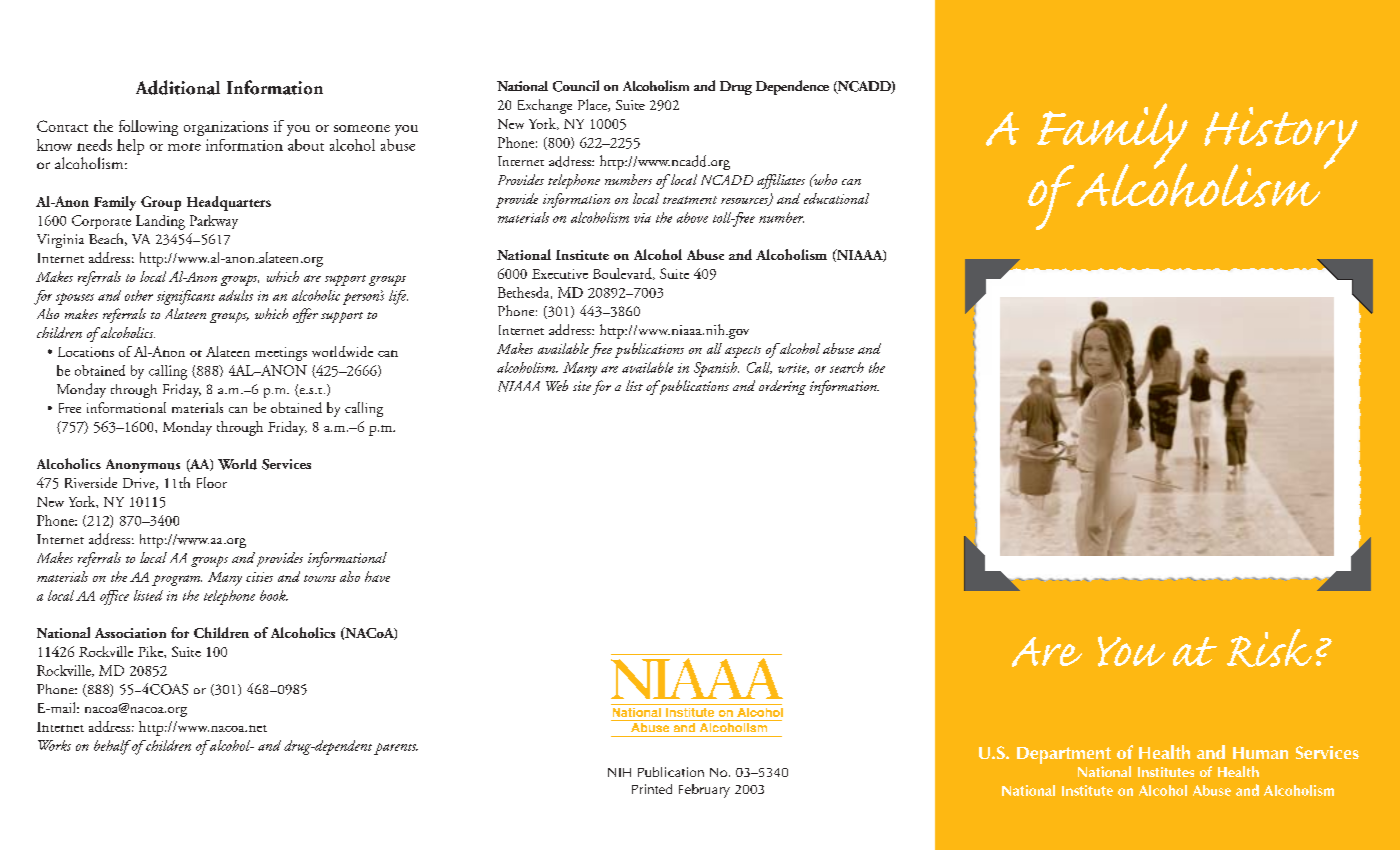  Describe the element at coordinates (716, 369) in the screenshot. I see `Spanish` at that location.
